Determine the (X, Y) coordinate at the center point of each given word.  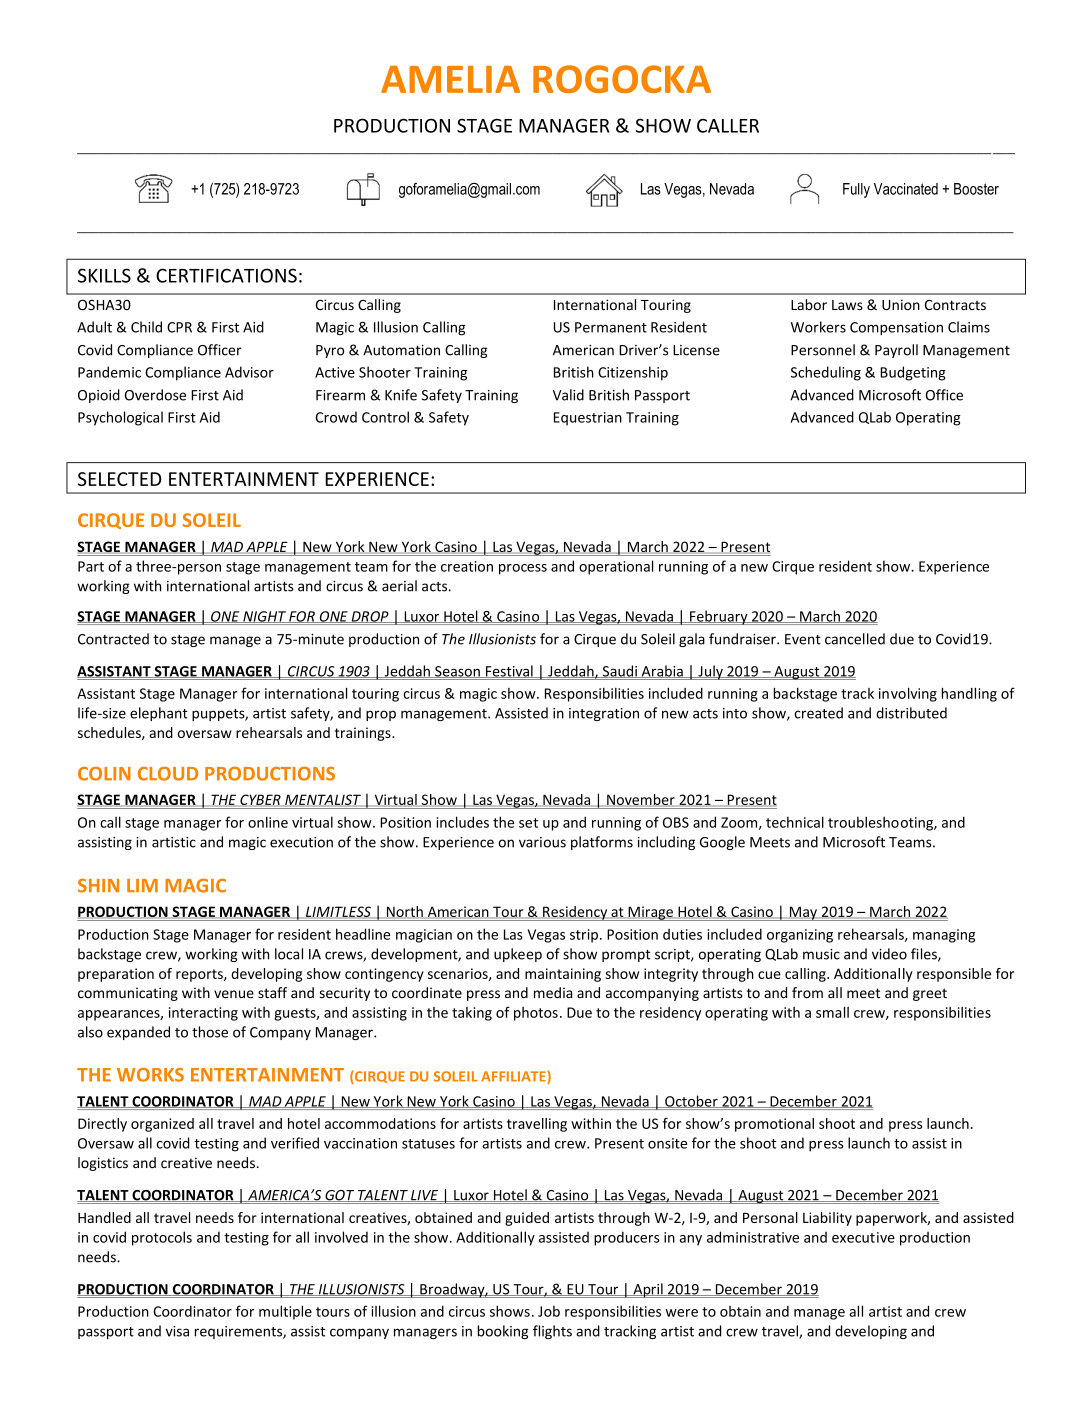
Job (549, 1311)
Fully (856, 190)
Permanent (611, 327)
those (210, 1032)
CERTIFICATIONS (226, 275)
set (528, 823)
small (832, 1012)
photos (536, 1014)
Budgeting (913, 373)
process (523, 569)
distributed (911, 713)
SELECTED (119, 479)
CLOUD (168, 773)
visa (177, 1331)
